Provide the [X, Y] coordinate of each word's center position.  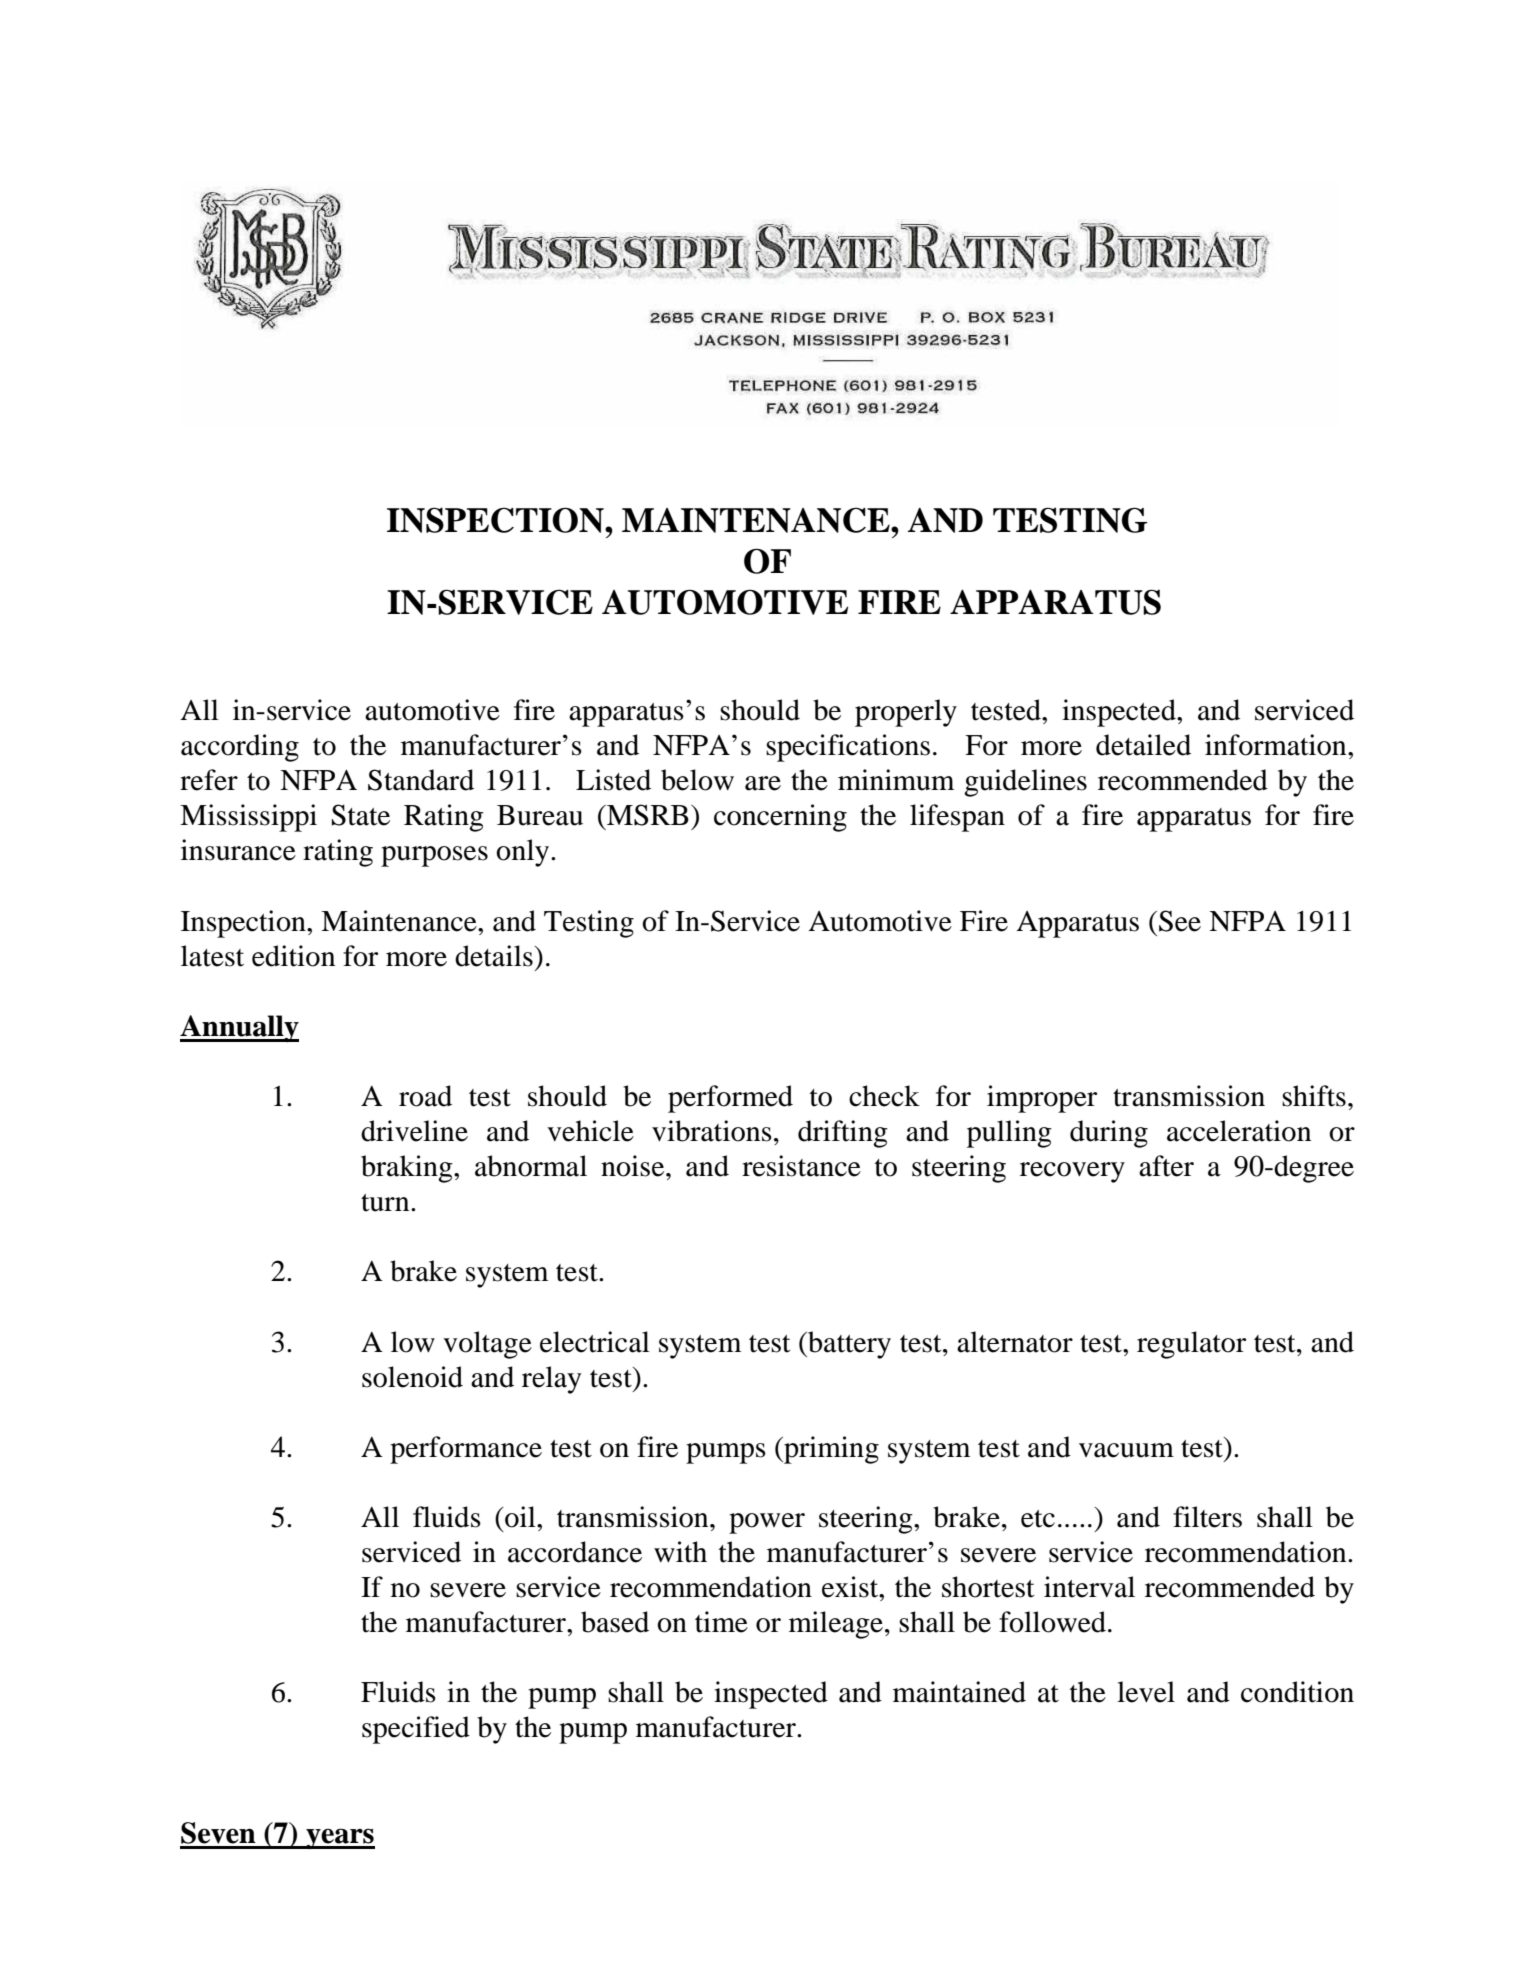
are [763, 783]
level [1146, 1692]
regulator [1191, 1345]
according [240, 748]
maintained [959, 1692]
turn [386, 1203]
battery [848, 1345]
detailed [1143, 745]
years [339, 1838]
